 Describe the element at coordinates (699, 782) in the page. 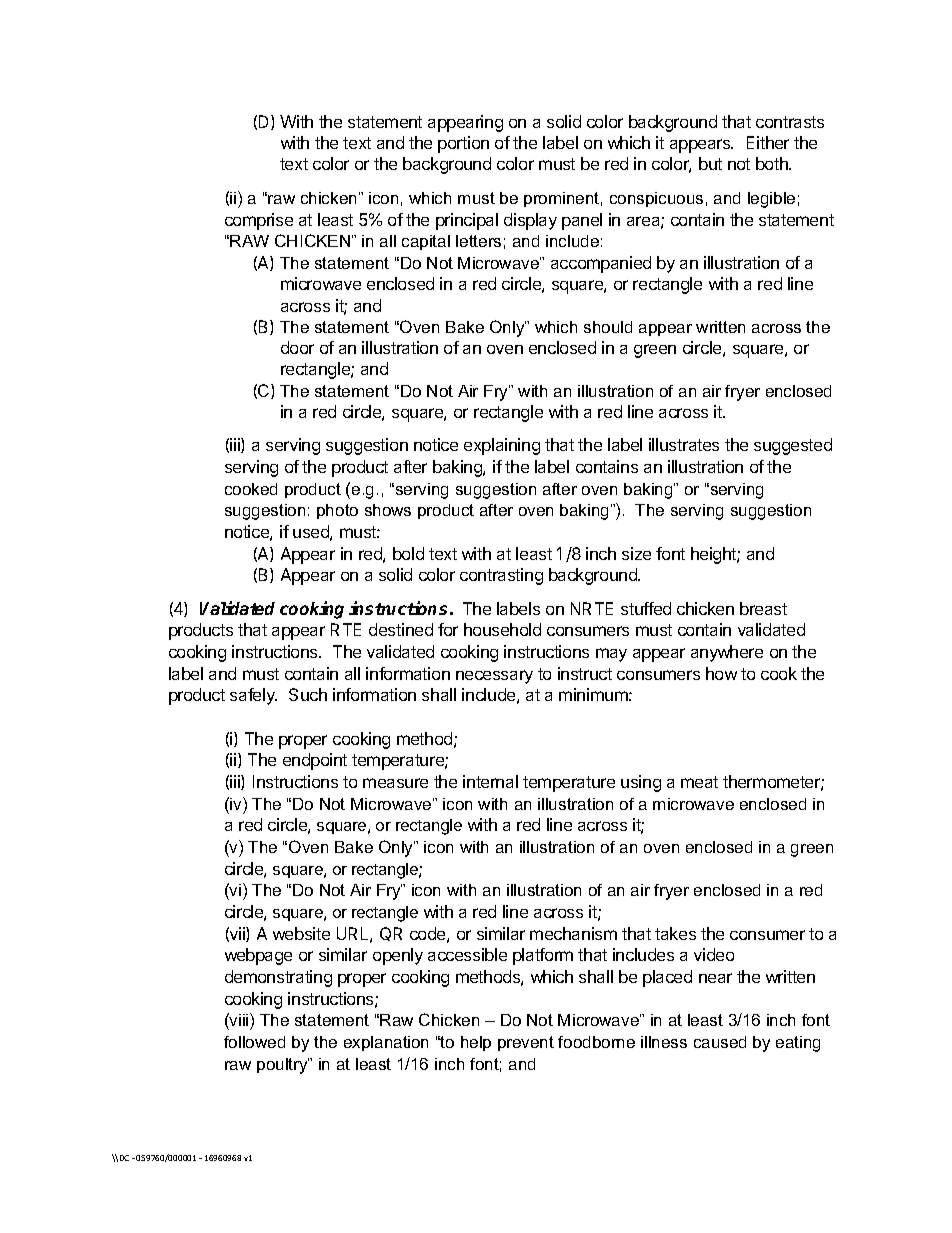

I see `meat` at that location.
